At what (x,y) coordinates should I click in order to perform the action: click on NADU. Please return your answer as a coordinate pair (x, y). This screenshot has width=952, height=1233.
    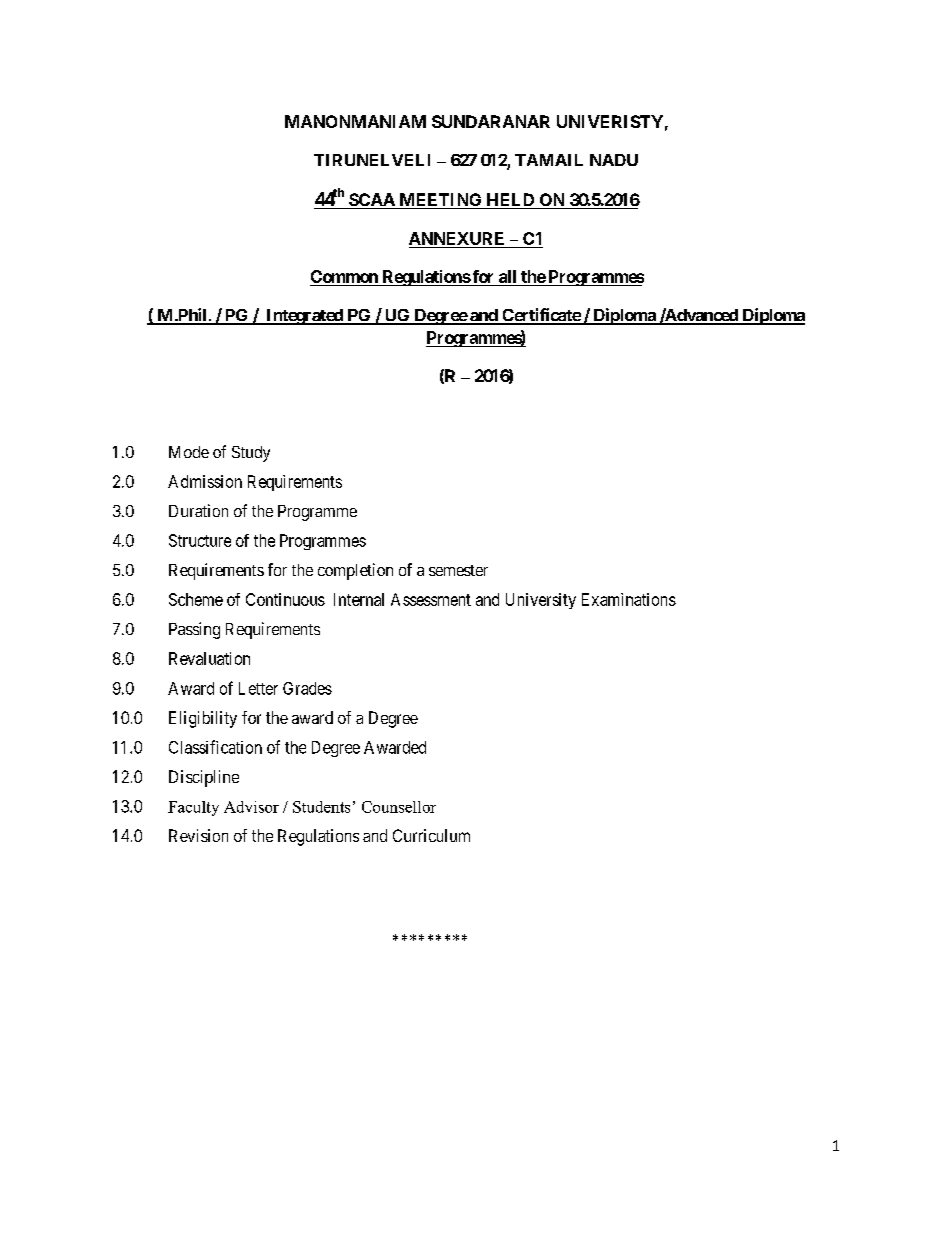
    Looking at the image, I should click on (614, 160).
